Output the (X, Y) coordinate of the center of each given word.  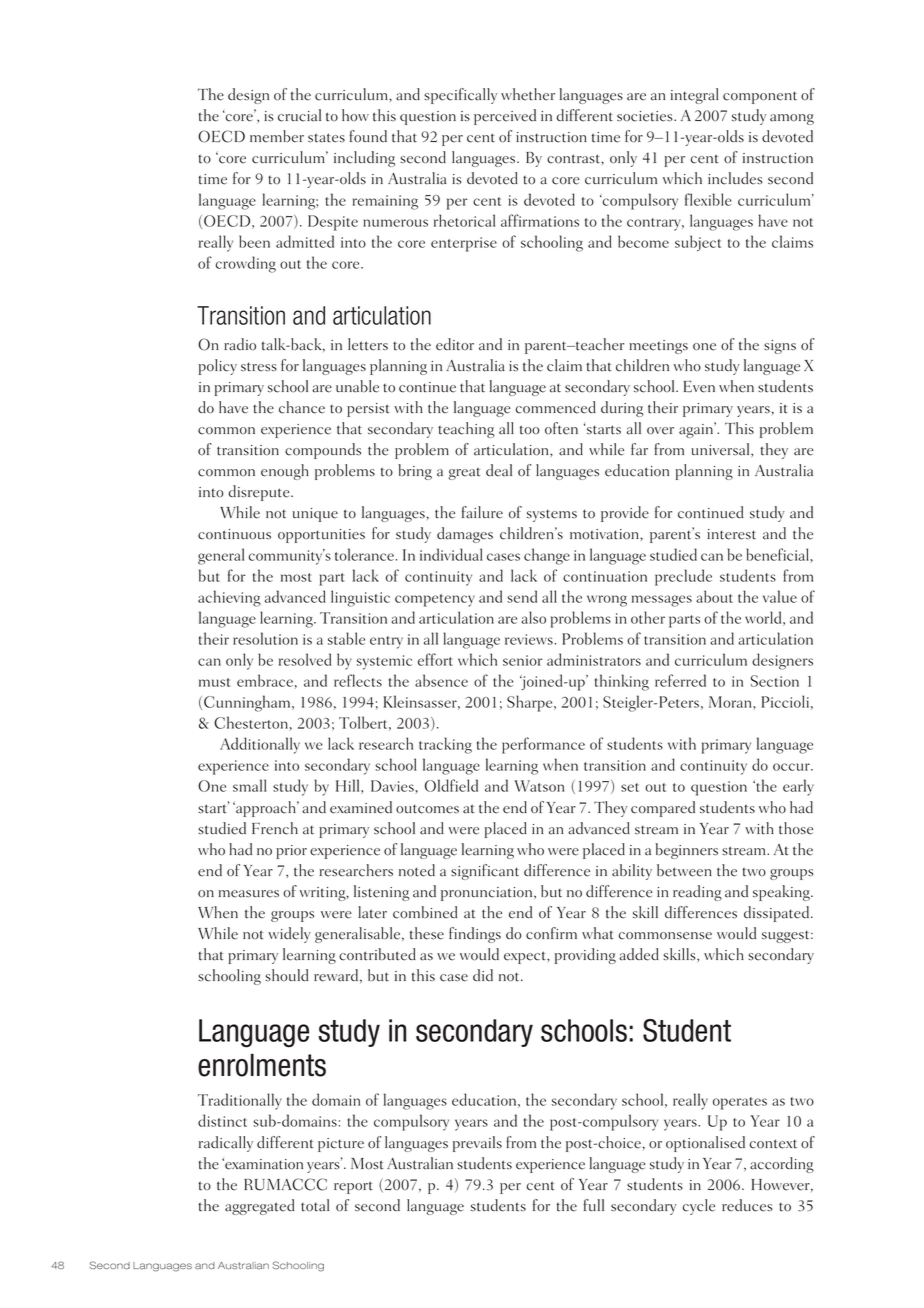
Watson (539, 786)
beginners (687, 851)
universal (721, 449)
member (277, 136)
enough (285, 472)
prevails (477, 1144)
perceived (505, 117)
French (275, 828)
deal (499, 470)
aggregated (259, 1207)
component (760, 97)
